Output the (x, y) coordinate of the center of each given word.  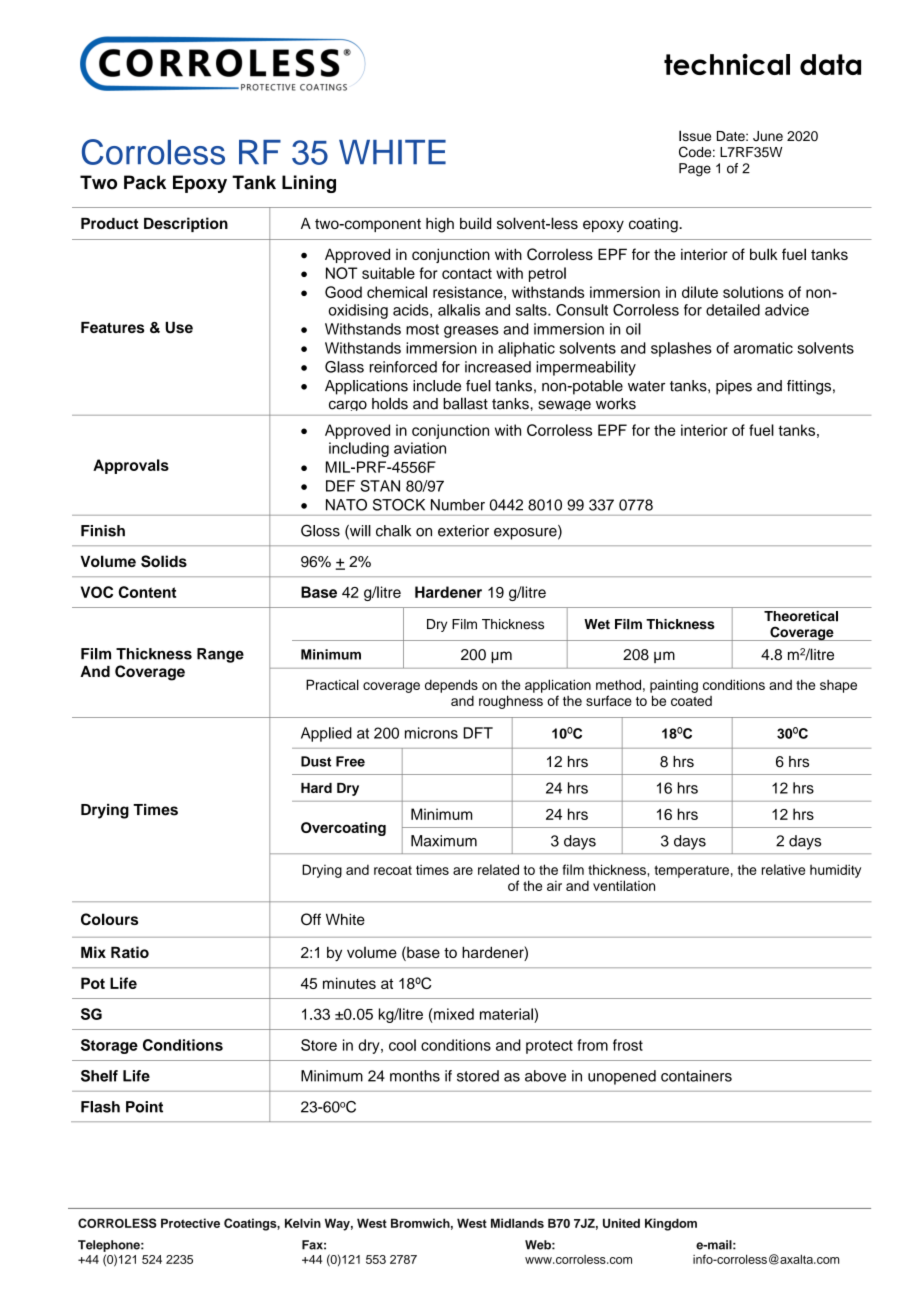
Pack (145, 182)
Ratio (130, 952)
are (463, 871)
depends (451, 686)
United (621, 1223)
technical (727, 64)
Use (179, 328)
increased (498, 367)
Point (144, 1107)
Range (220, 655)
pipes (734, 387)
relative (783, 869)
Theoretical (801, 616)
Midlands (517, 1223)
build (475, 223)
